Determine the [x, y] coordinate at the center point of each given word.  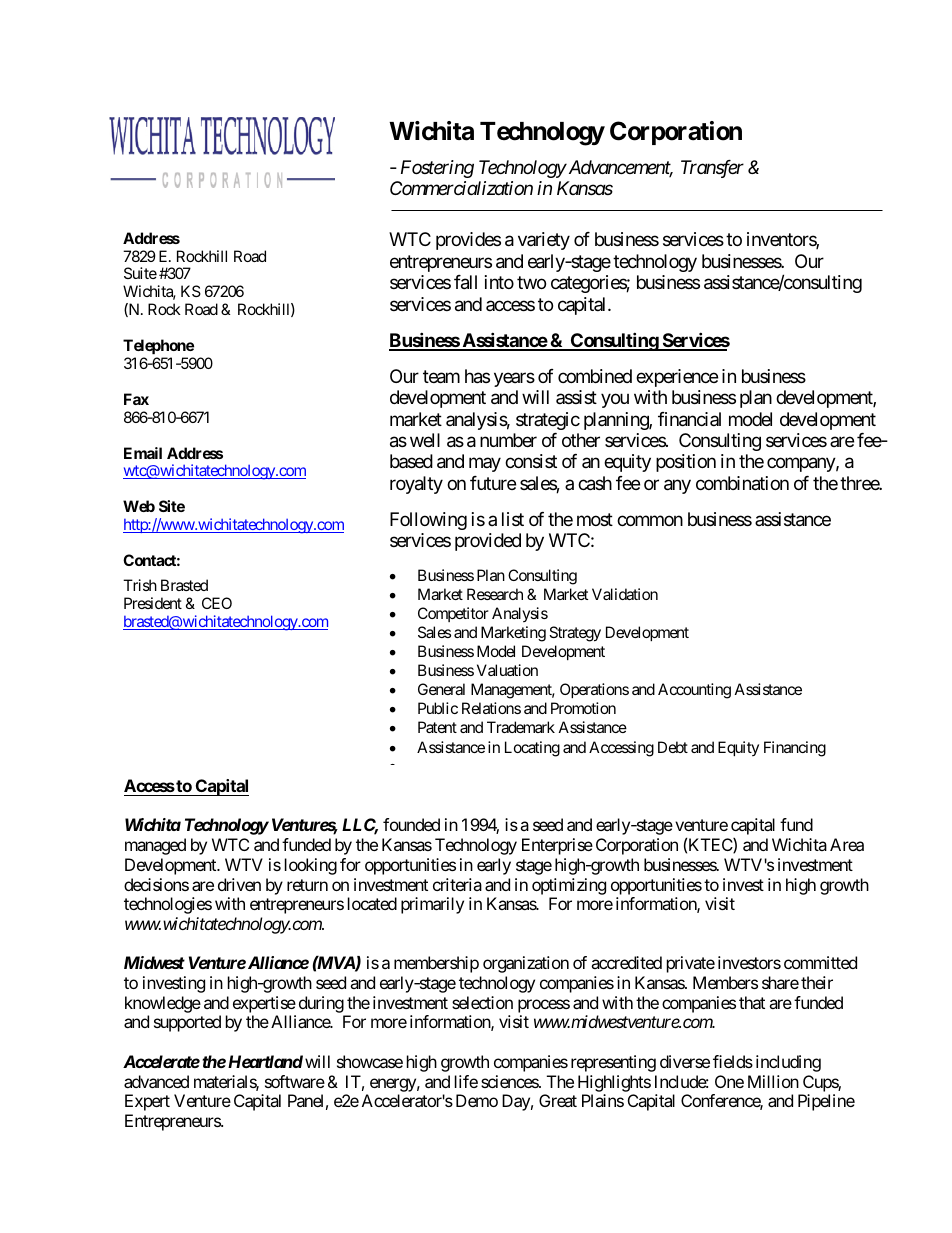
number [508, 440]
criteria [457, 884]
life [466, 1081]
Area [847, 844]
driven [239, 884]
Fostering [437, 169]
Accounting [694, 691]
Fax [136, 399]
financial [689, 419]
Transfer [712, 169]
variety [544, 241]
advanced [156, 1081]
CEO [217, 603]
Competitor [453, 614]
